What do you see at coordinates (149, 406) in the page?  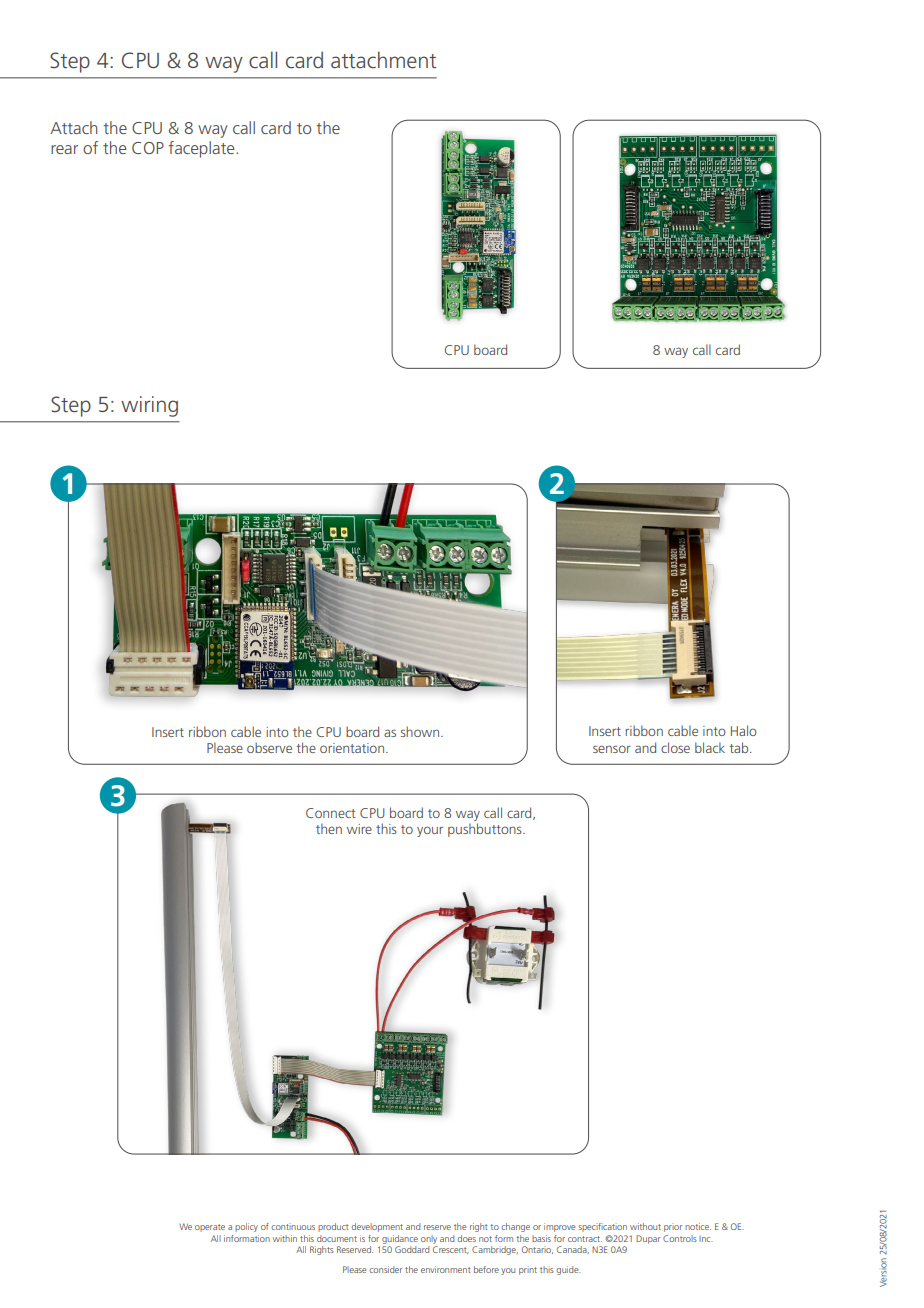 I see `wiring` at bounding box center [149, 406].
